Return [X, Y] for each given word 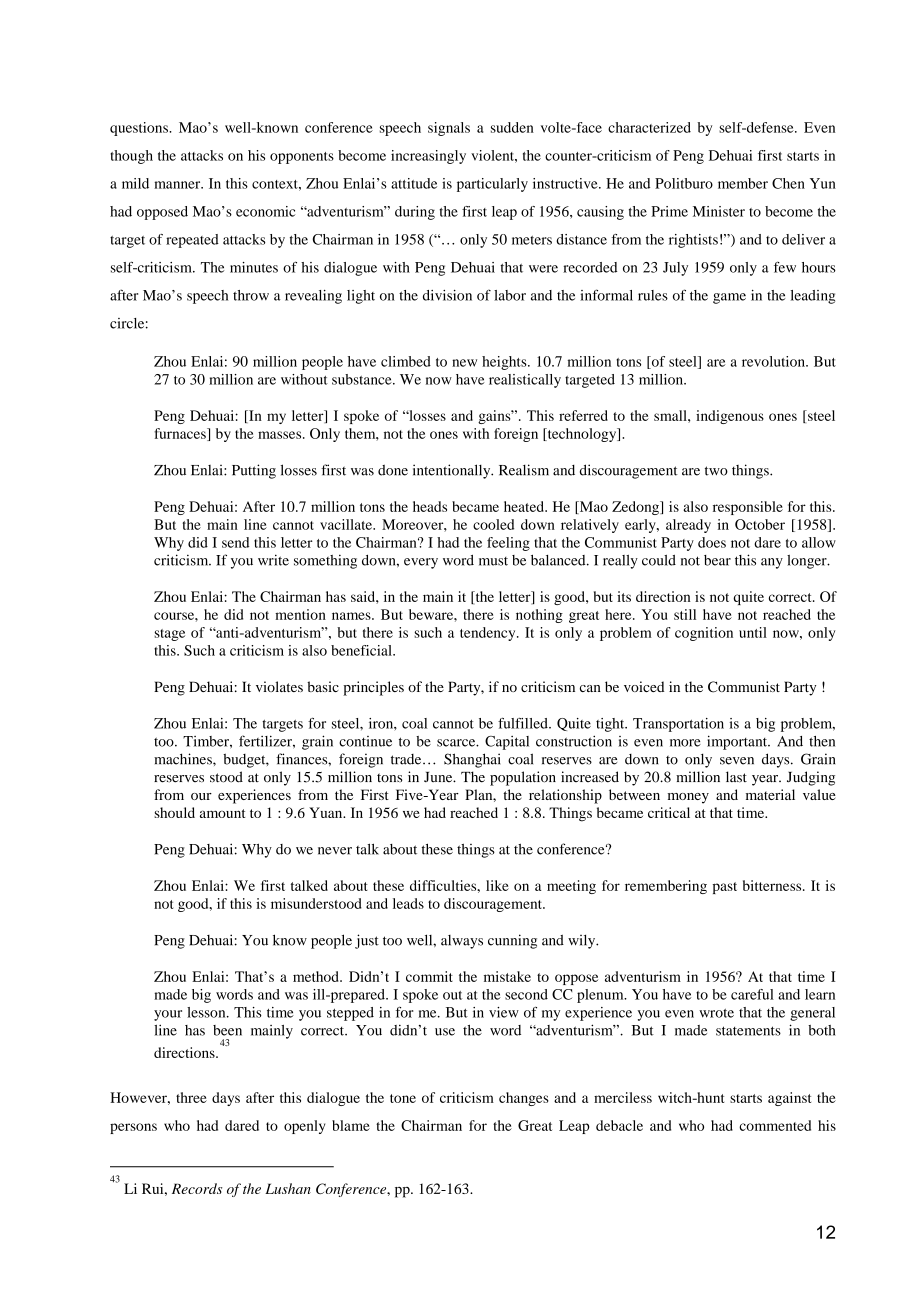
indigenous [730, 417]
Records [197, 1188]
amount [222, 813]
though [131, 157]
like [497, 885]
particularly [492, 185]
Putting [254, 471]
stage [169, 635]
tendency [489, 634]
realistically [525, 381]
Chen [788, 183]
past [725, 888]
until [753, 632]
